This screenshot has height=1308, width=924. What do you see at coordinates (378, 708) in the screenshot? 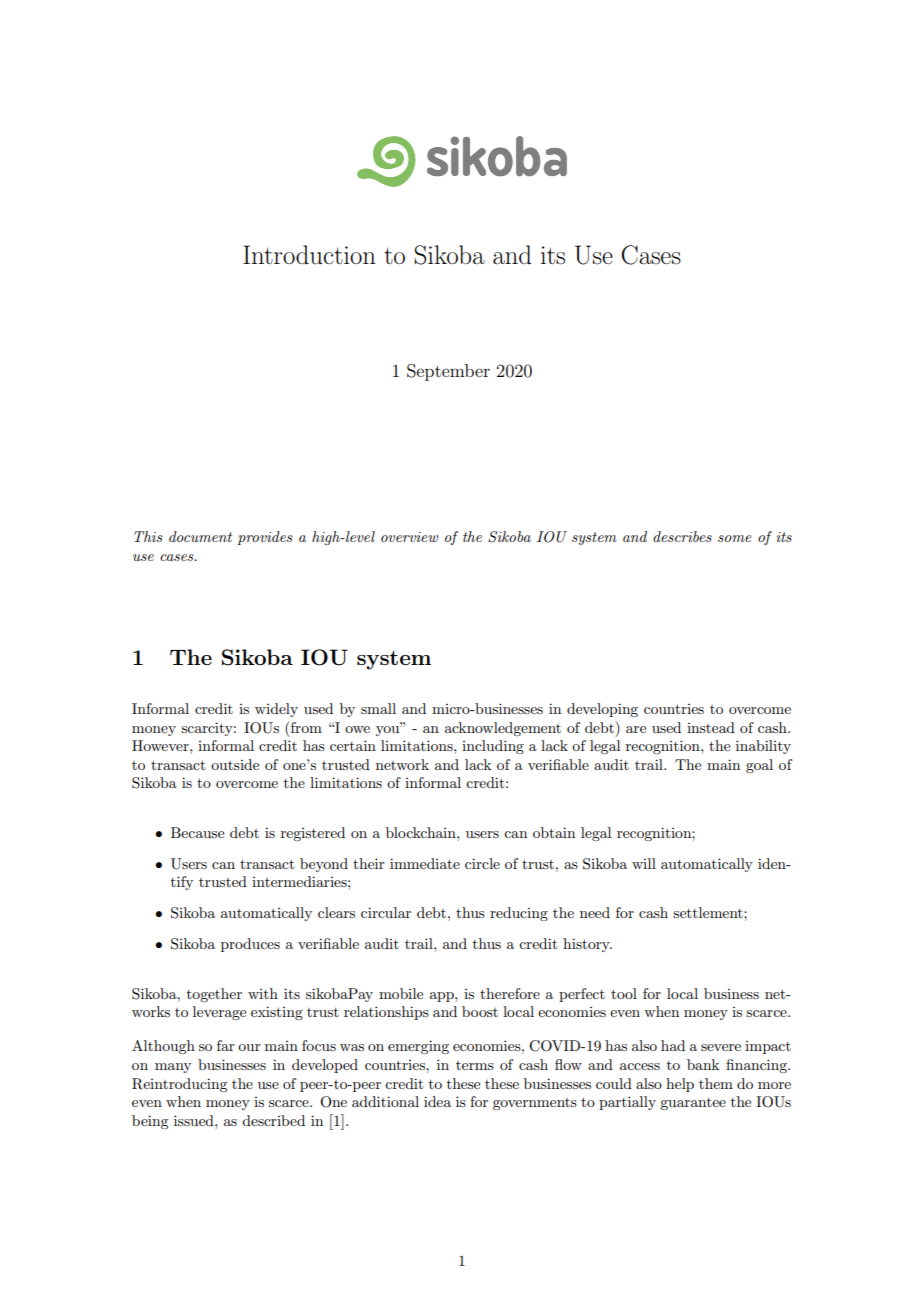
I see `small` at bounding box center [378, 708].
